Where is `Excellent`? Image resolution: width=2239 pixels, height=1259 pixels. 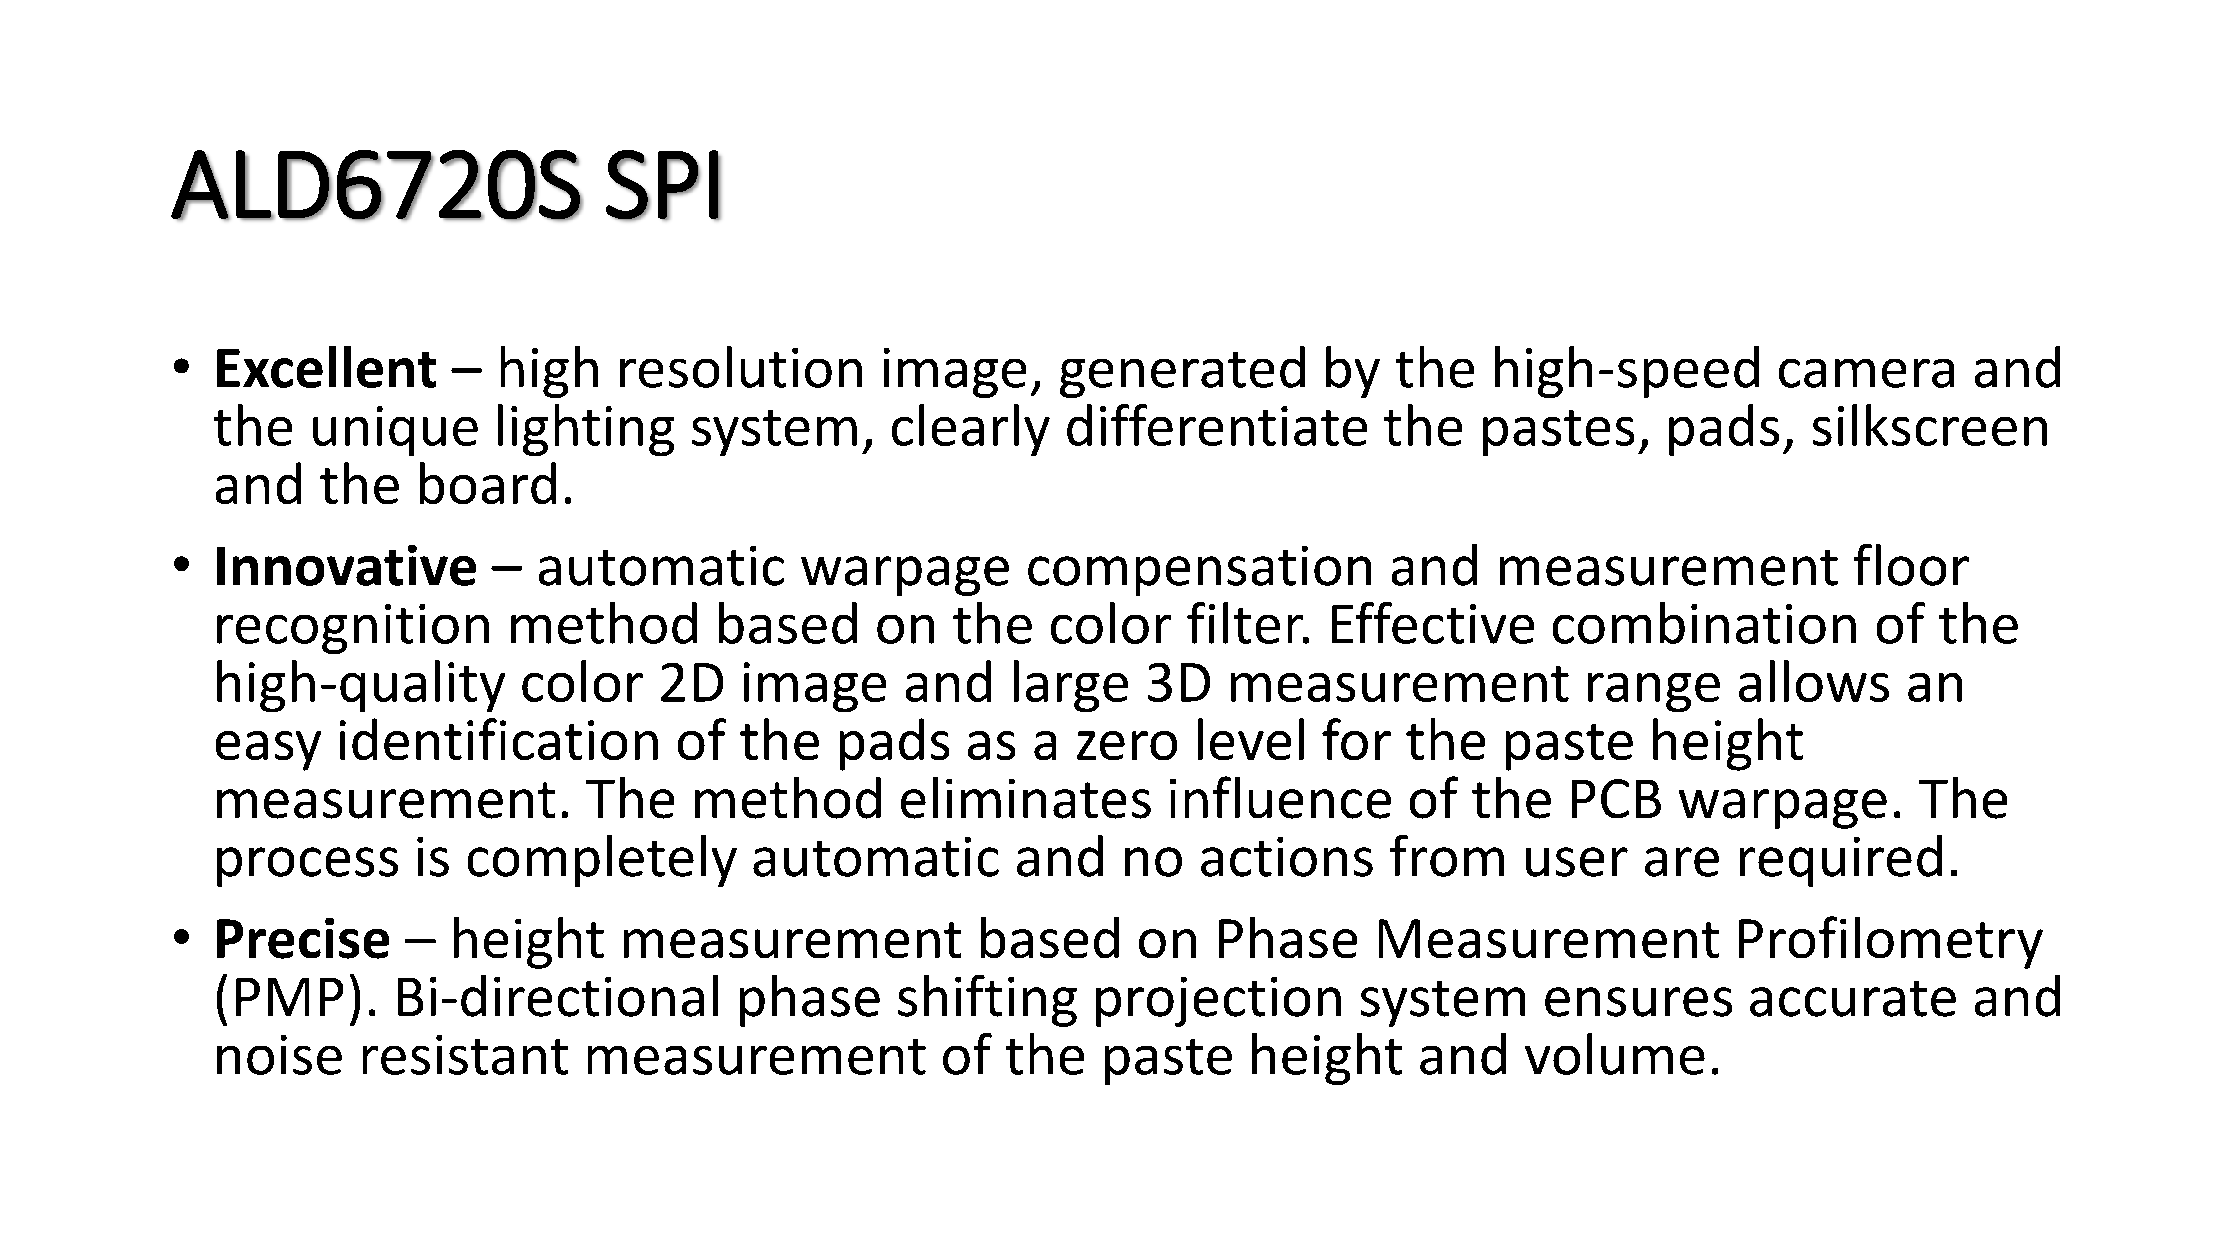
Excellent is located at coordinates (326, 367).
